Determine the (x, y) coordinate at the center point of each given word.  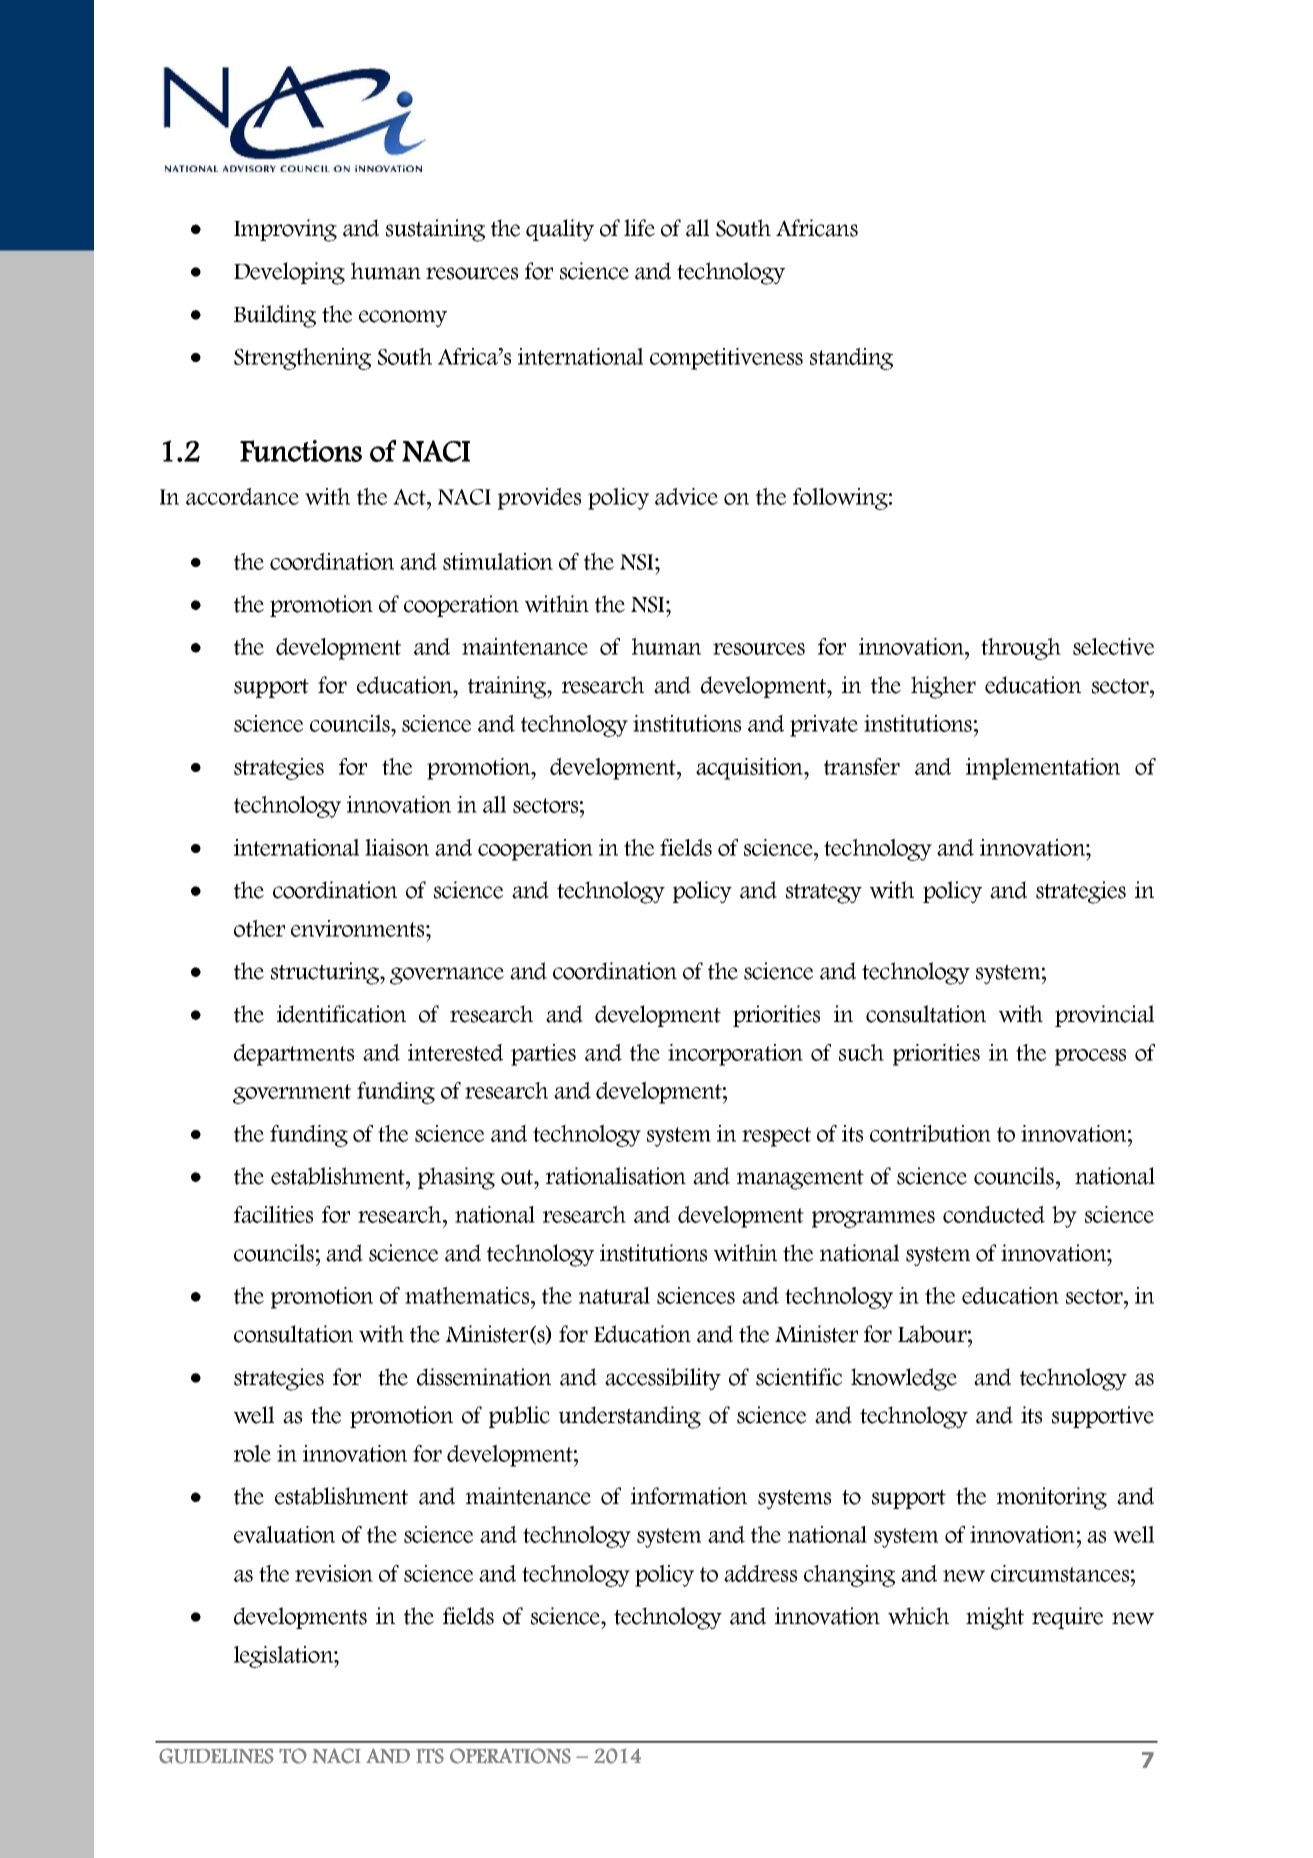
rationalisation (616, 1176)
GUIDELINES (216, 1756)
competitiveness (726, 359)
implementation (1043, 769)
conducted (994, 1214)
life (639, 228)
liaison (397, 847)
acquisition (750, 769)
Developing (289, 273)
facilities (273, 1214)
